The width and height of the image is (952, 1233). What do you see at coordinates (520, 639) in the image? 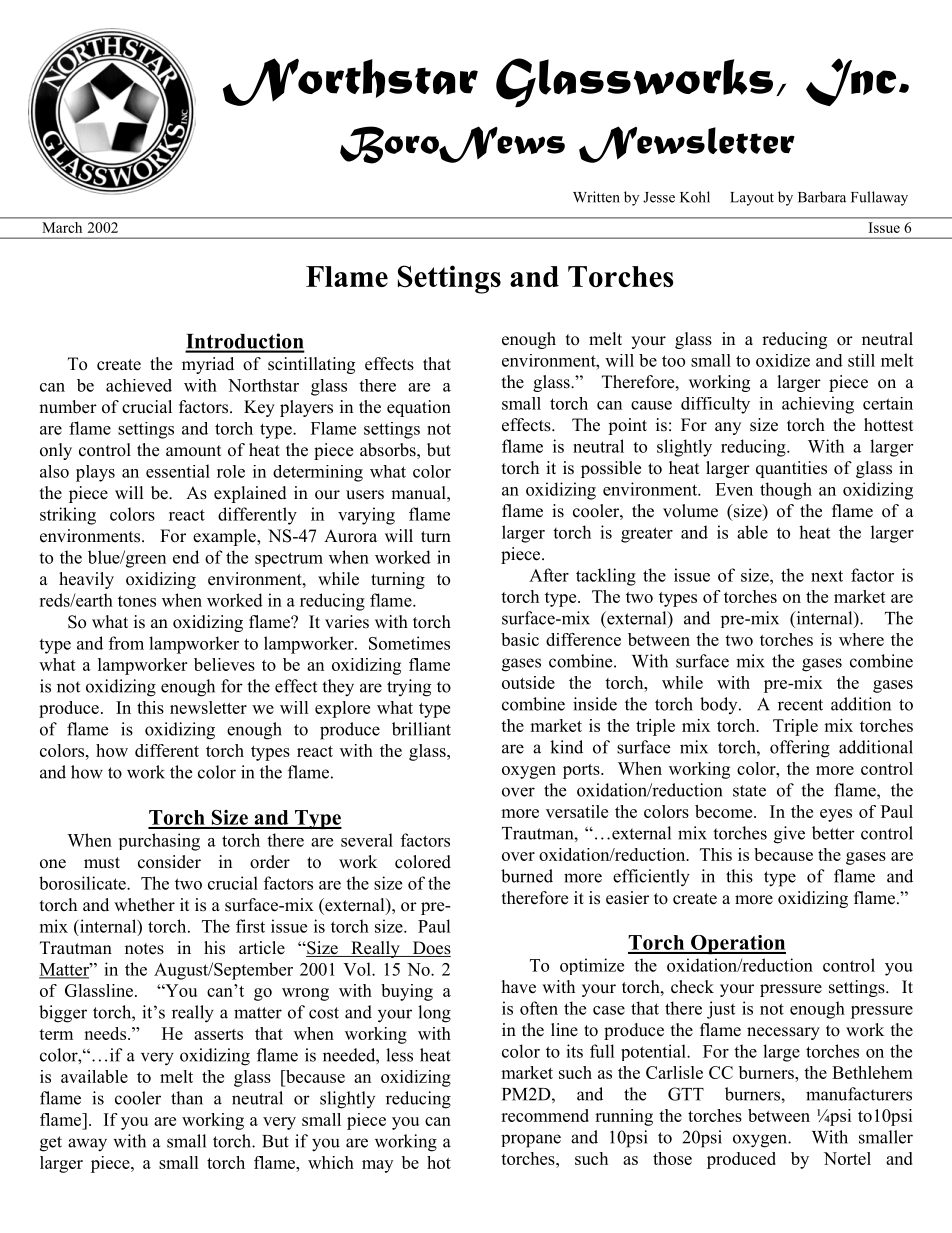
I see `basic` at bounding box center [520, 639].
